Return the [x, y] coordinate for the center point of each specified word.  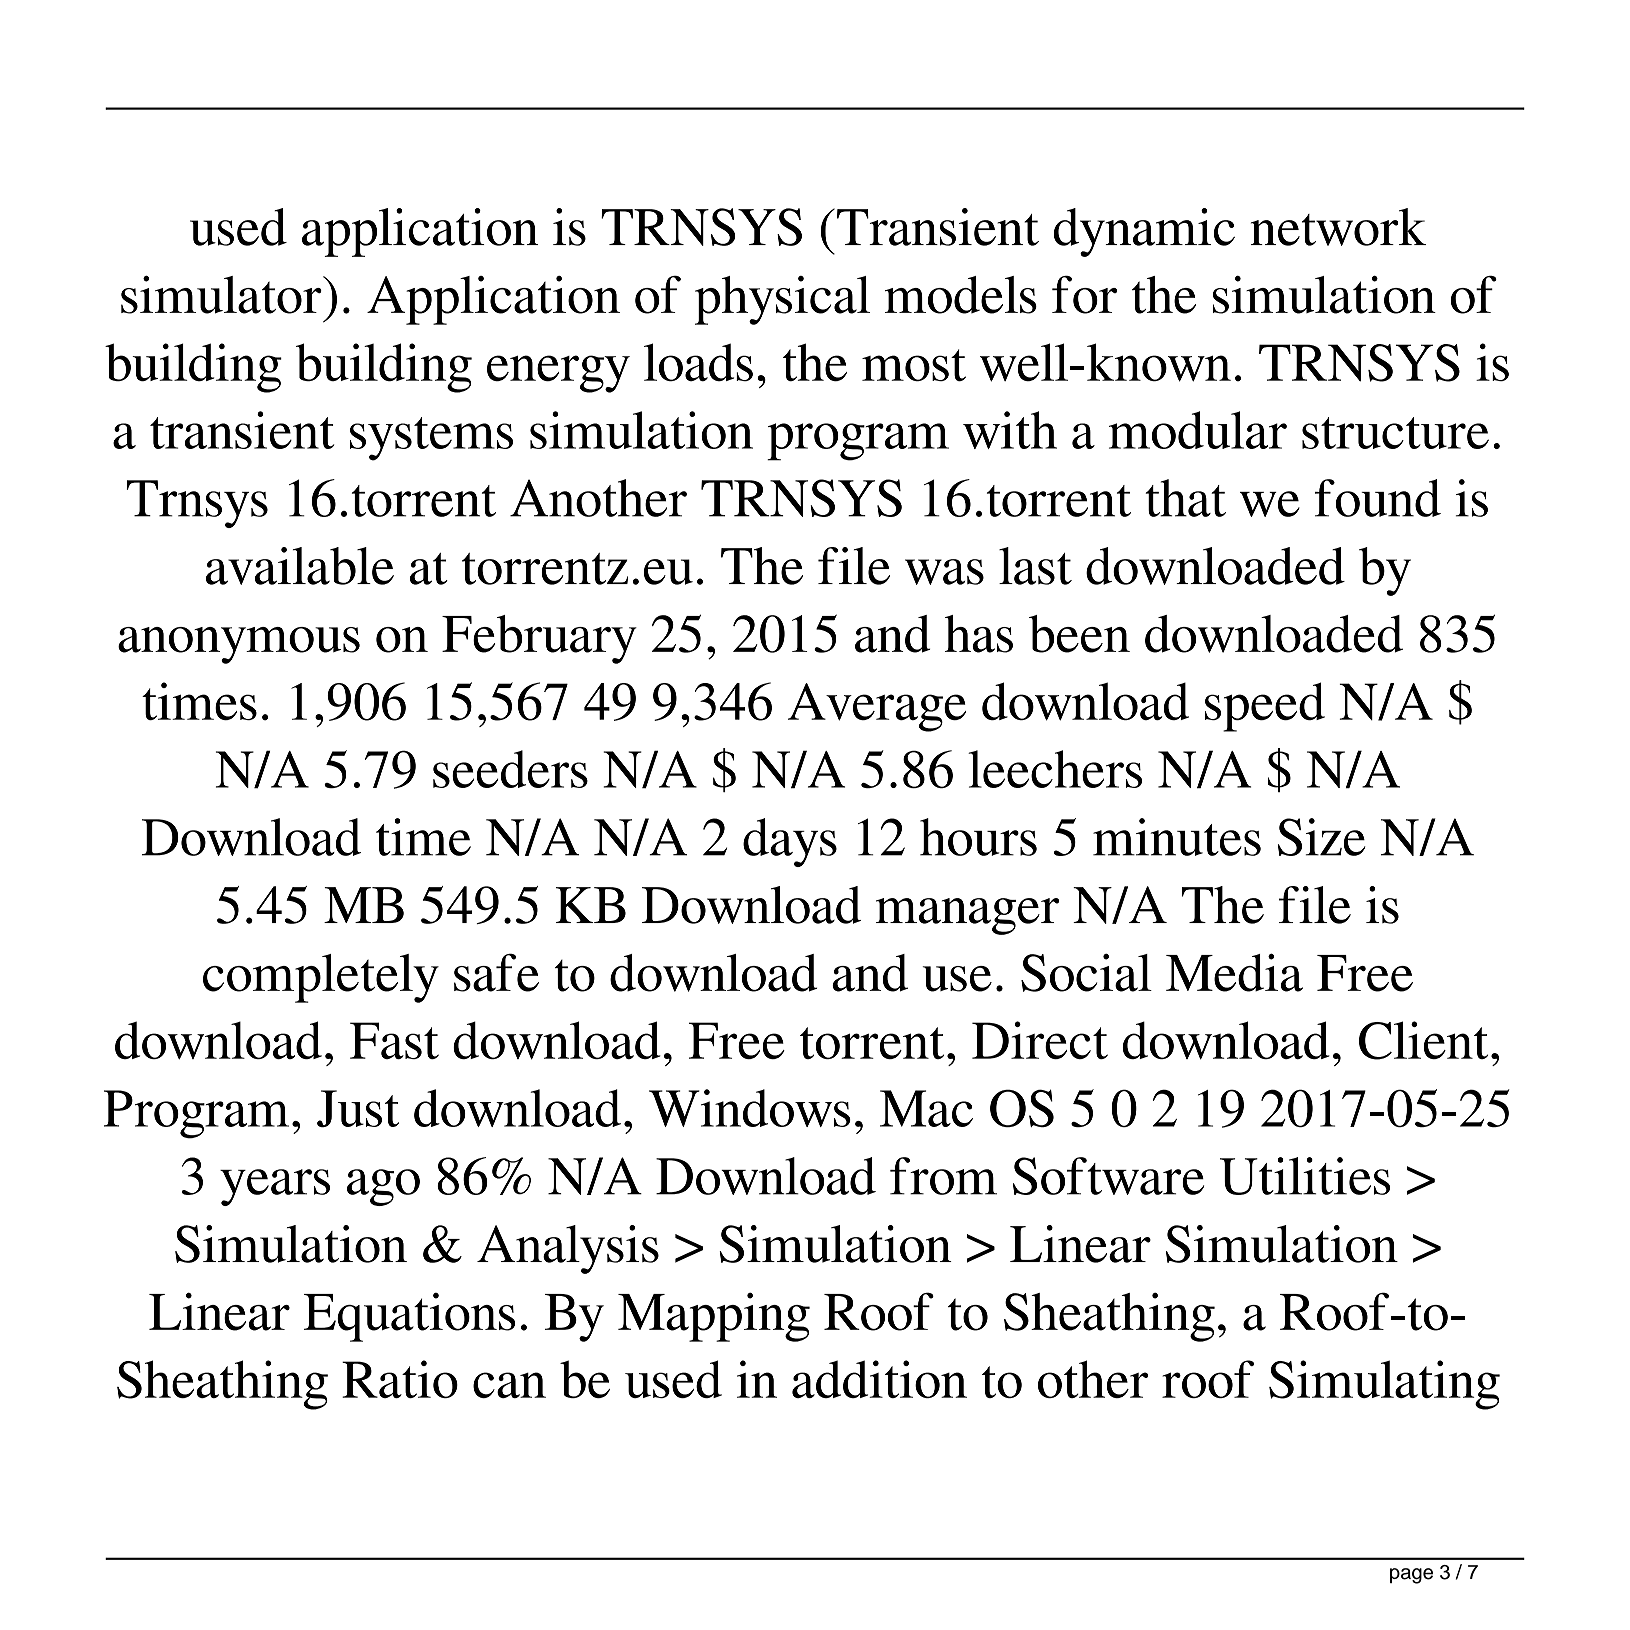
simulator [222, 295]
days [790, 842]
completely [321, 978]
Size [1321, 837]
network [1338, 227]
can [509, 1385]
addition [879, 1379]
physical [782, 300]
